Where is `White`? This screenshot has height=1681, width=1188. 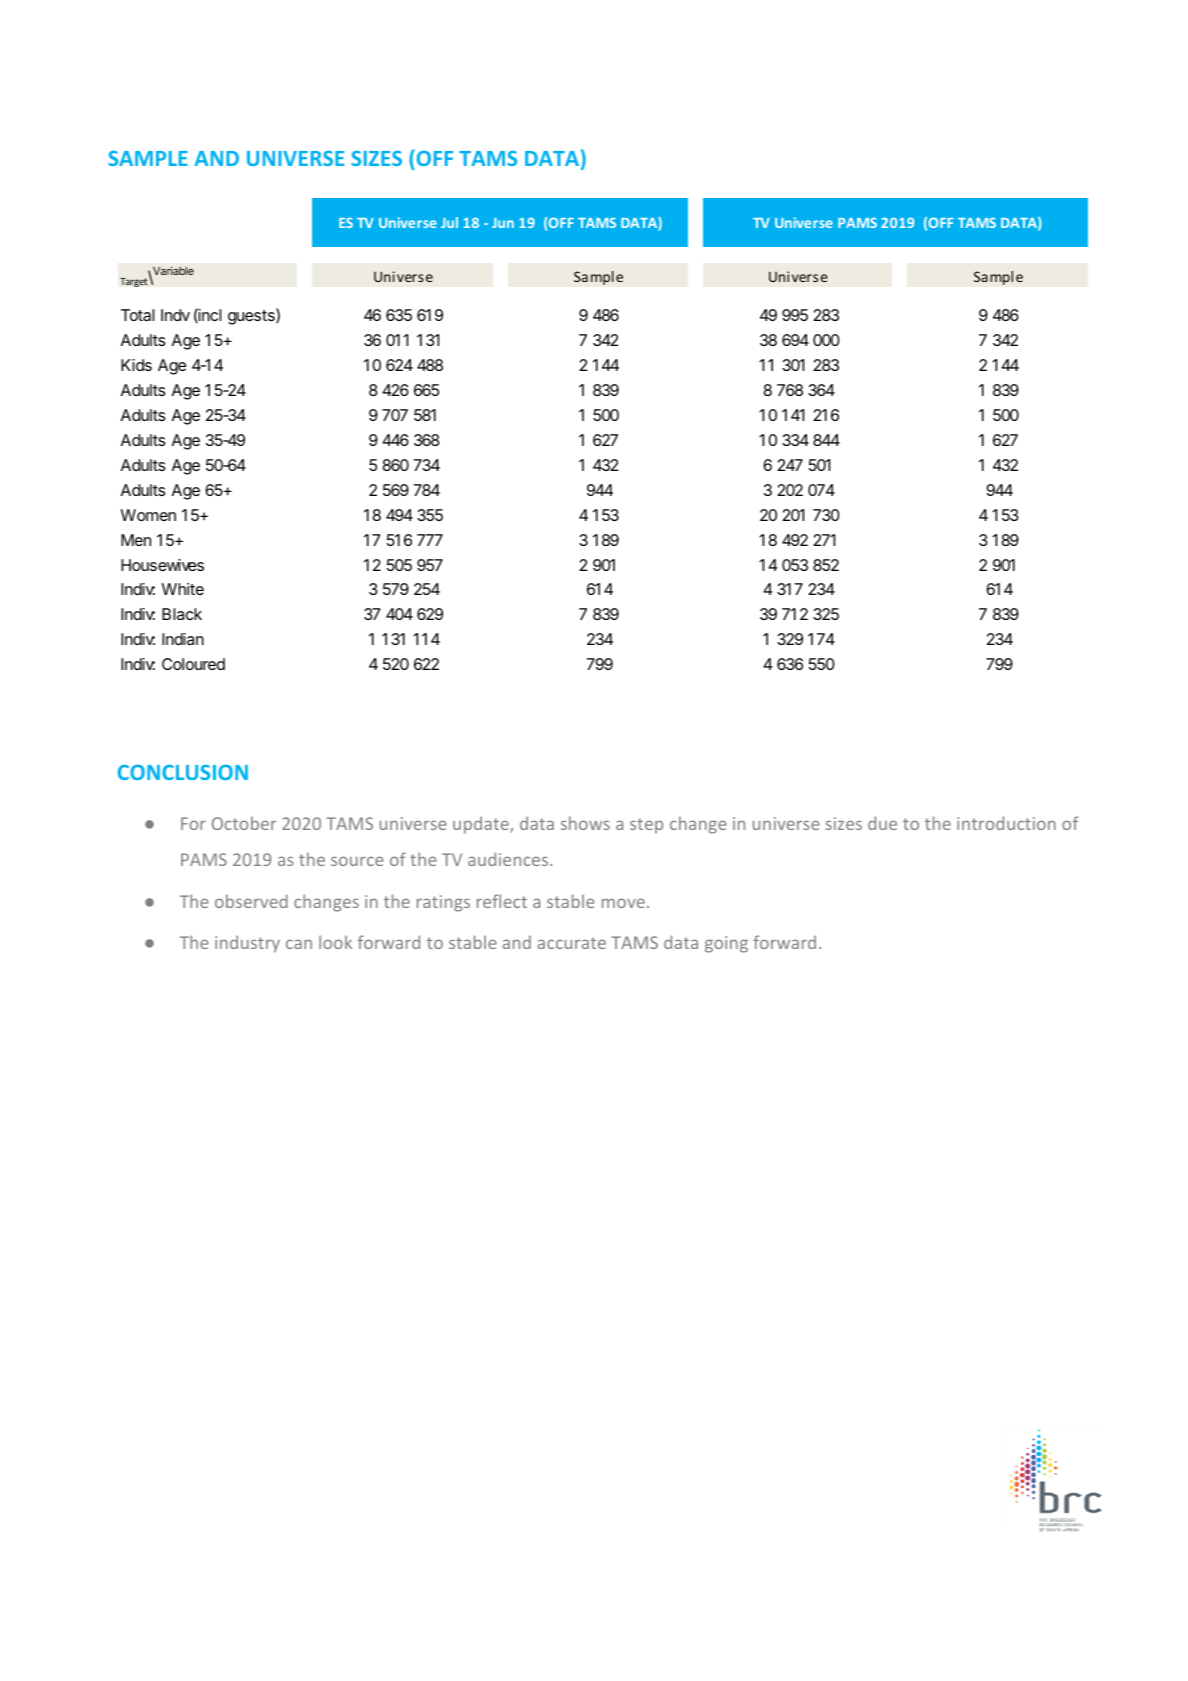 White is located at coordinates (183, 589).
